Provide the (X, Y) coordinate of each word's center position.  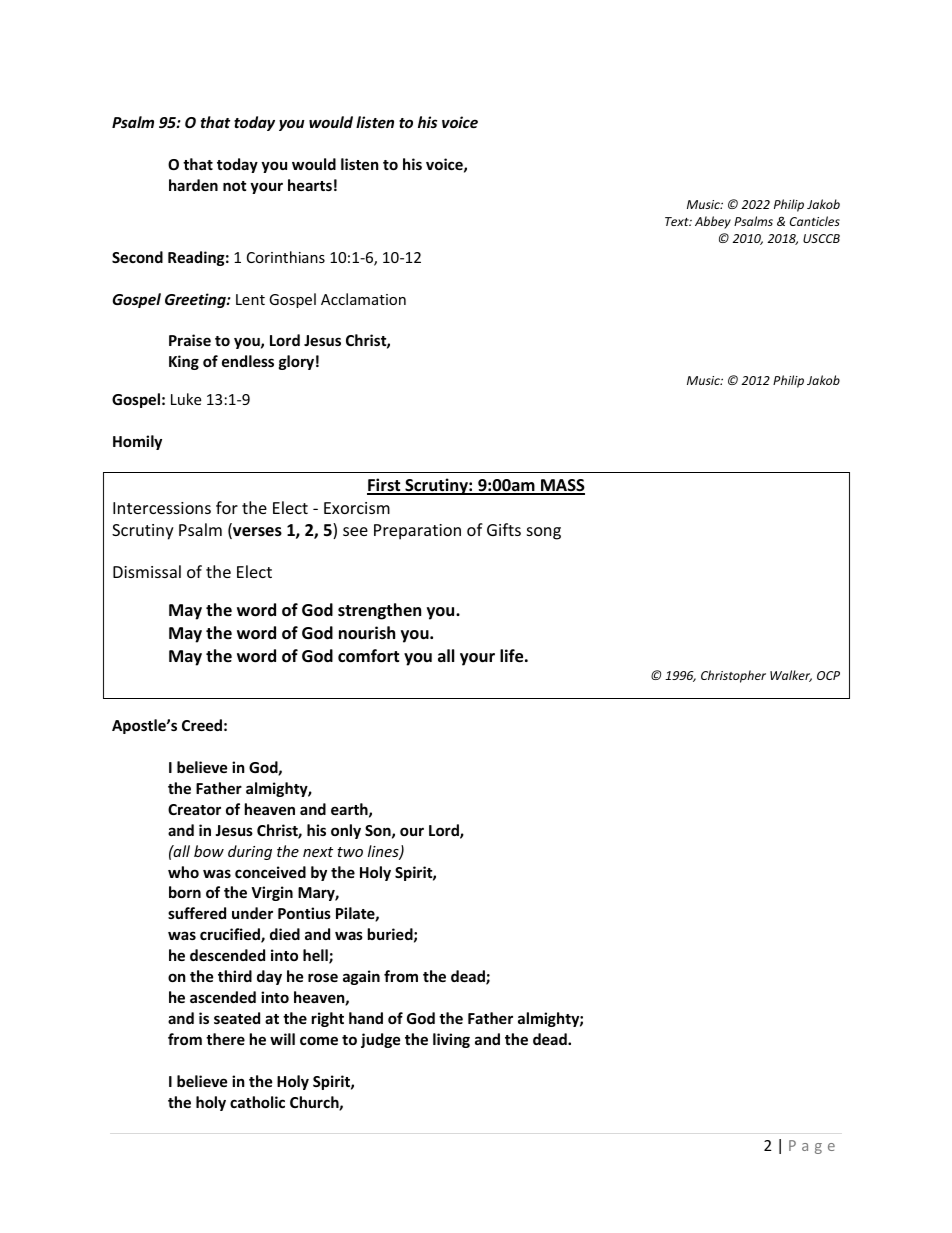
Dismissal (147, 571)
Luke (186, 399)
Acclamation (363, 299)
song (544, 533)
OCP (828, 675)
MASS (562, 486)
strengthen (379, 611)
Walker (791, 676)
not (235, 186)
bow (209, 851)
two (350, 852)
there (225, 1039)
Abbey (713, 222)
